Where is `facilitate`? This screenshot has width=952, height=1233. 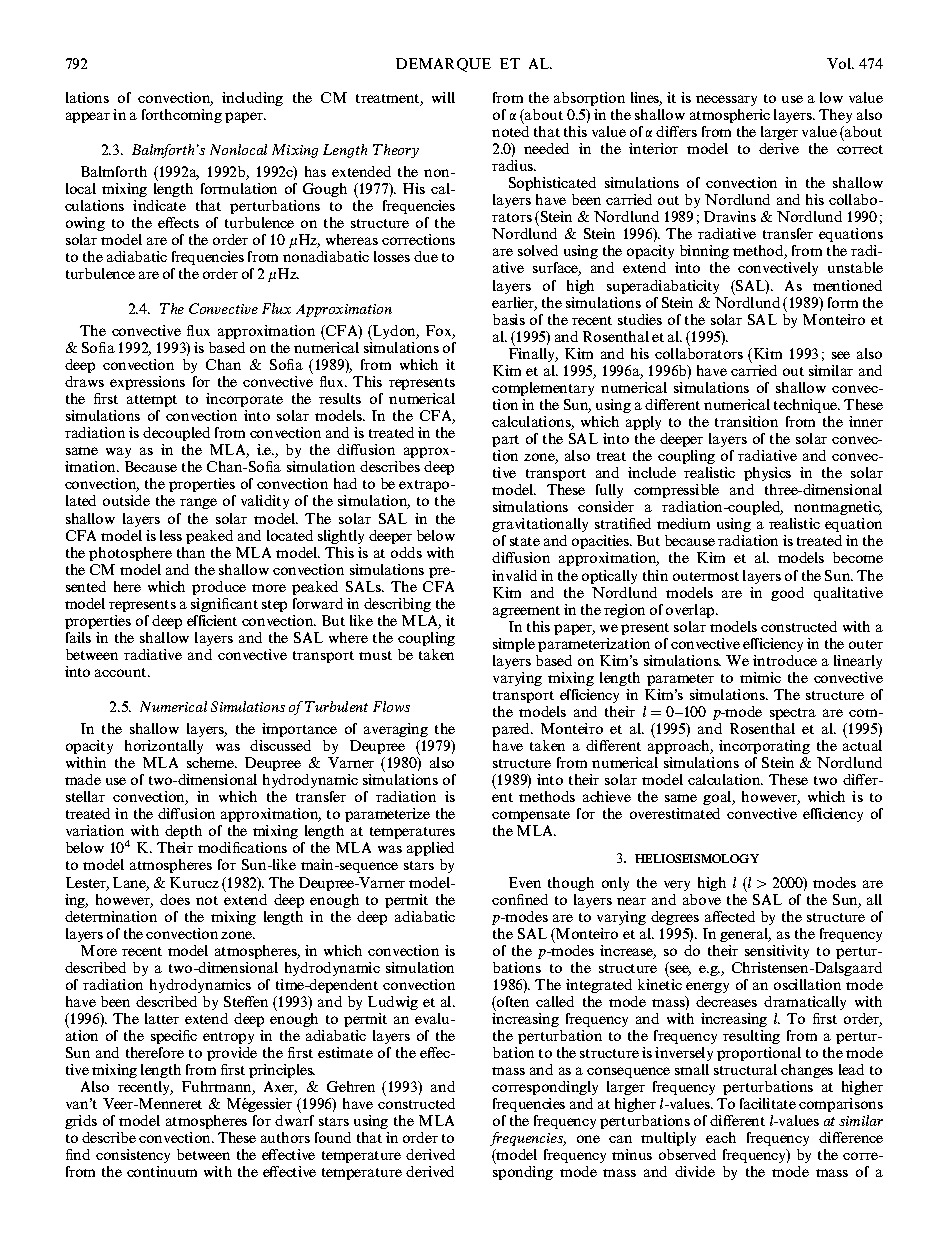 facilitate is located at coordinates (768, 1103).
